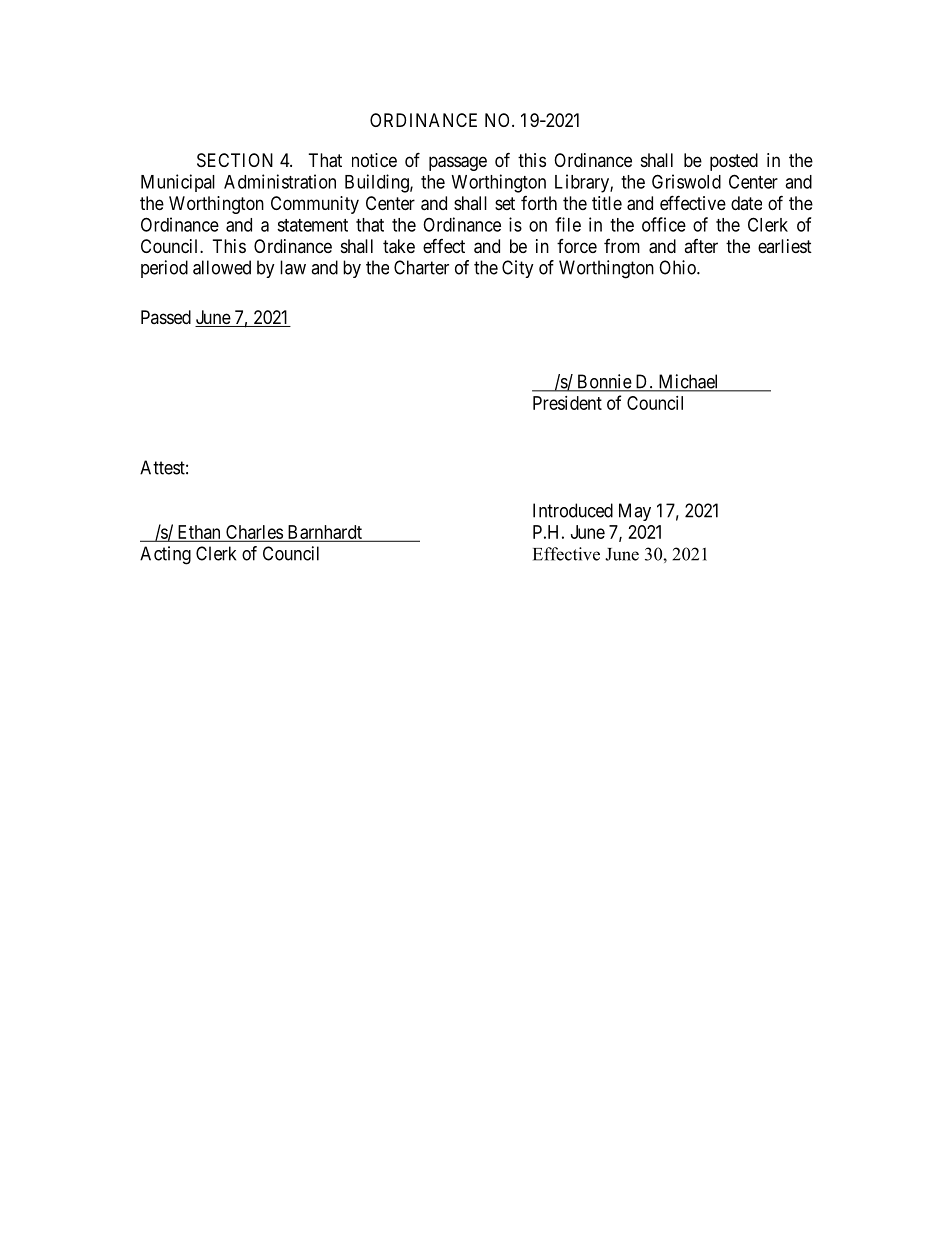 This page has width=952, height=1233. I want to click on Charles, so click(254, 533).
